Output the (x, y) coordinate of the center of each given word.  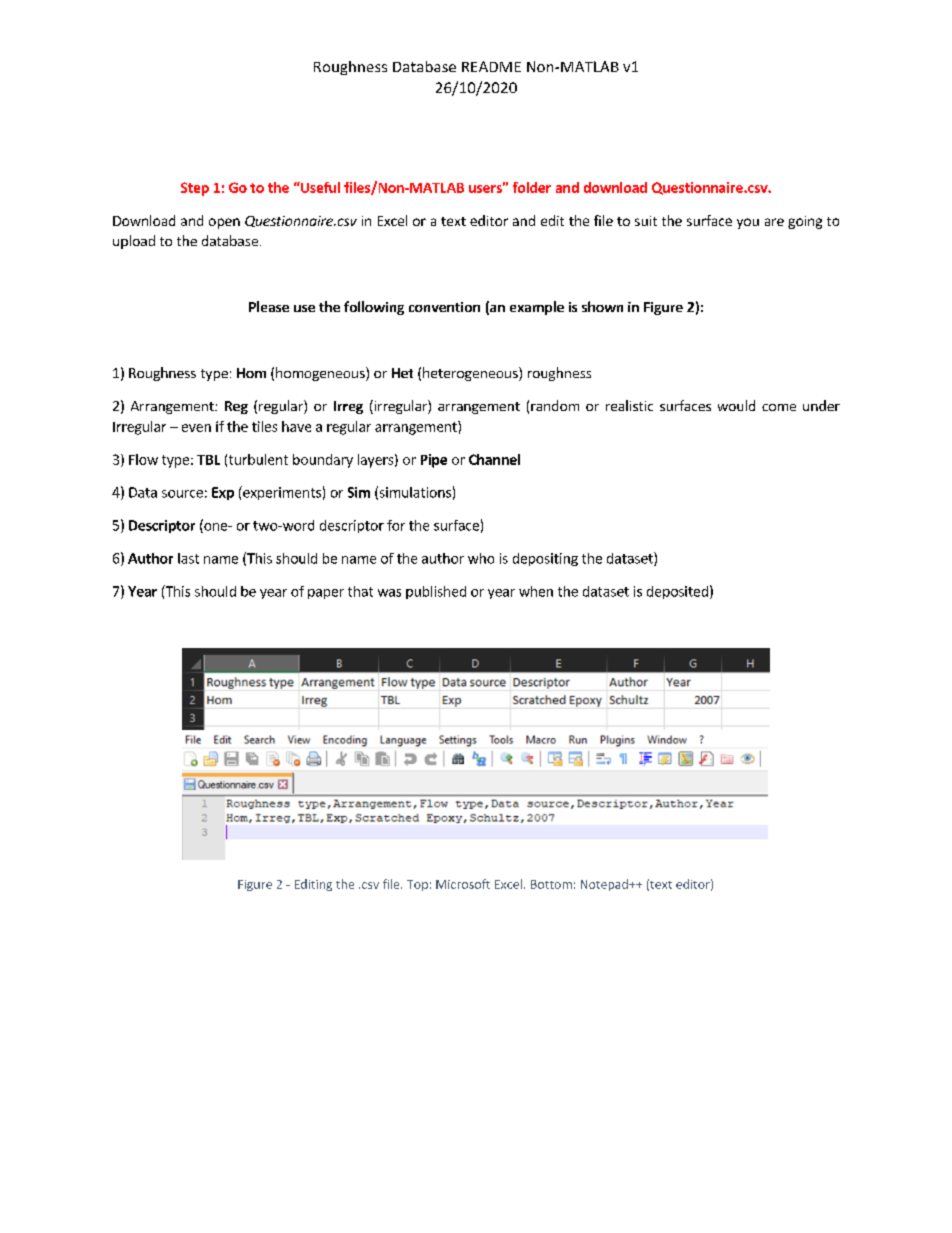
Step (195, 189)
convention (444, 307)
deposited (677, 592)
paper (326, 594)
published (436, 592)
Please (269, 306)
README (491, 66)
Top (417, 885)
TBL (208, 460)
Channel (494, 459)
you (748, 223)
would (736, 405)
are (774, 222)
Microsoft (463, 884)
